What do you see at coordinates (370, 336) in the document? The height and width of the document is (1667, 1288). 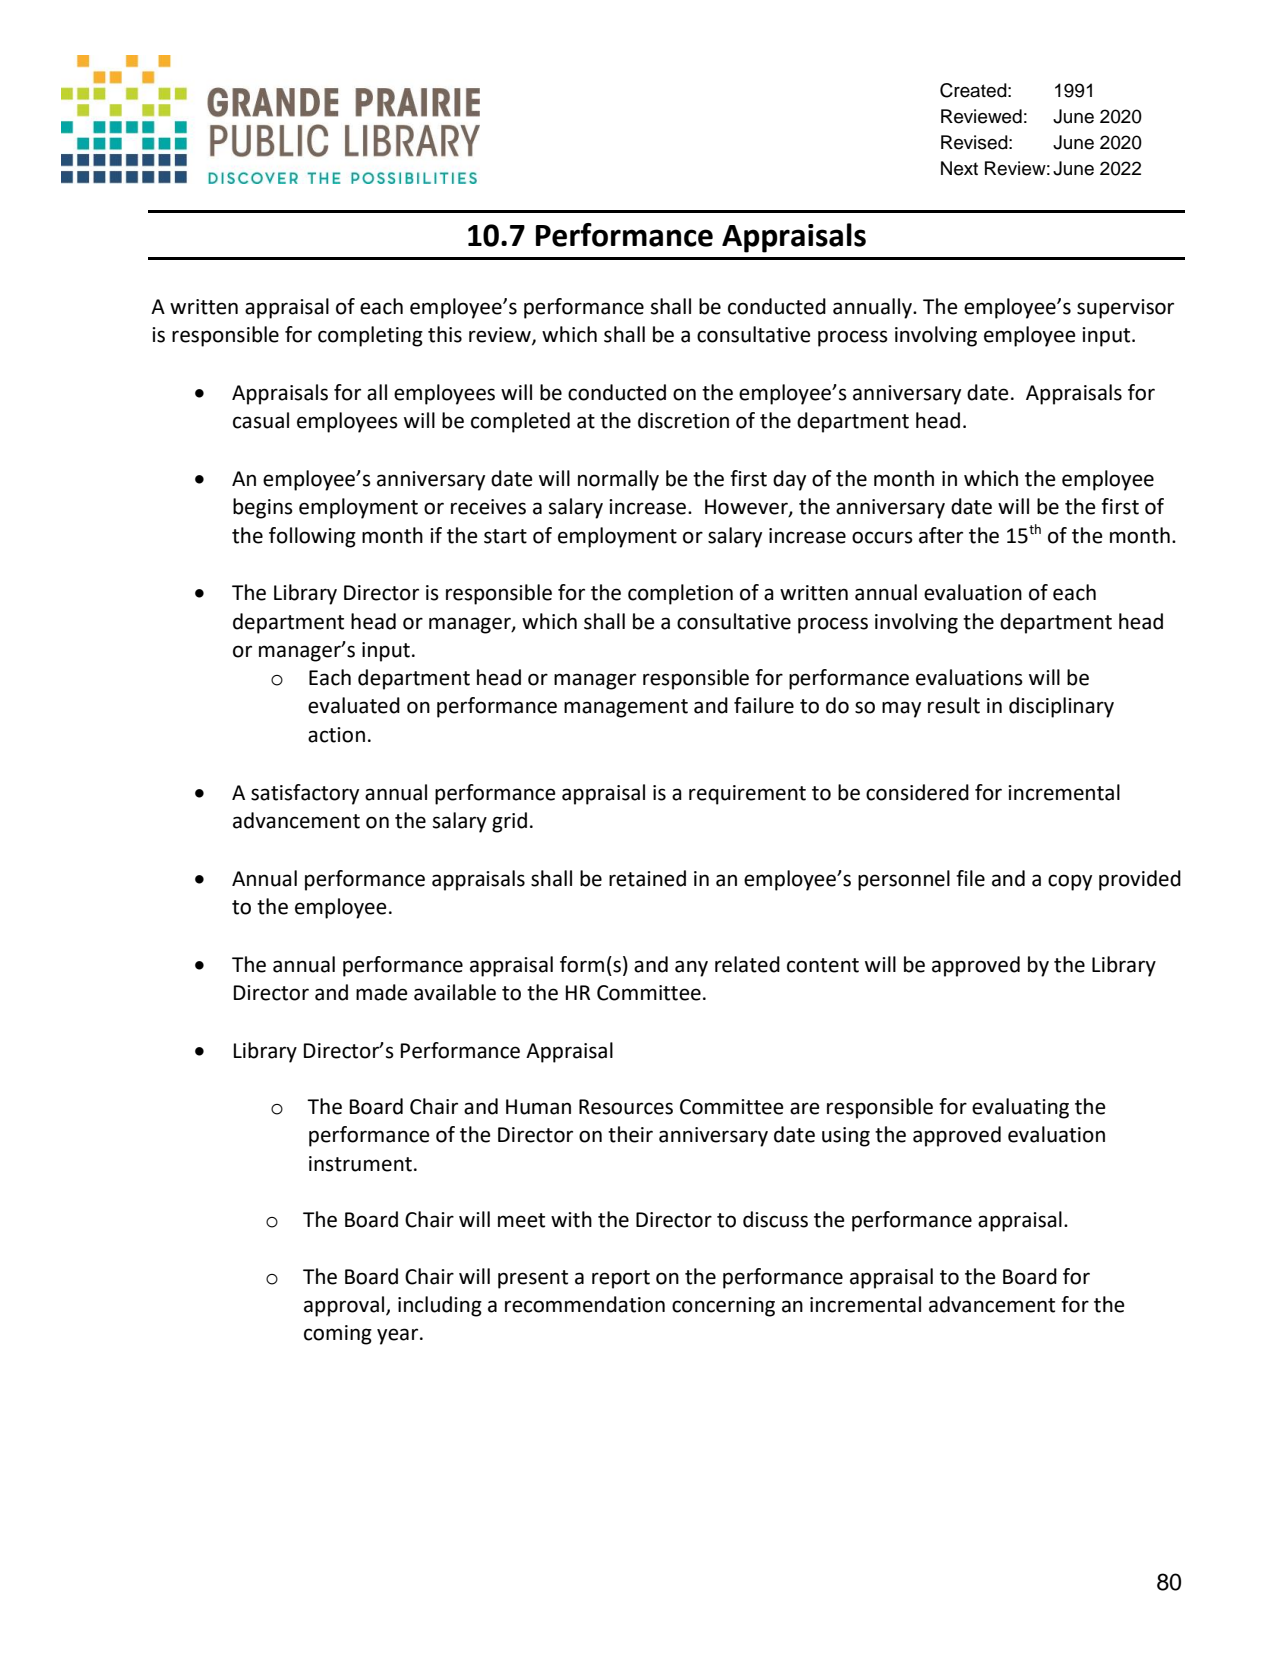 I see `completing` at bounding box center [370, 336].
